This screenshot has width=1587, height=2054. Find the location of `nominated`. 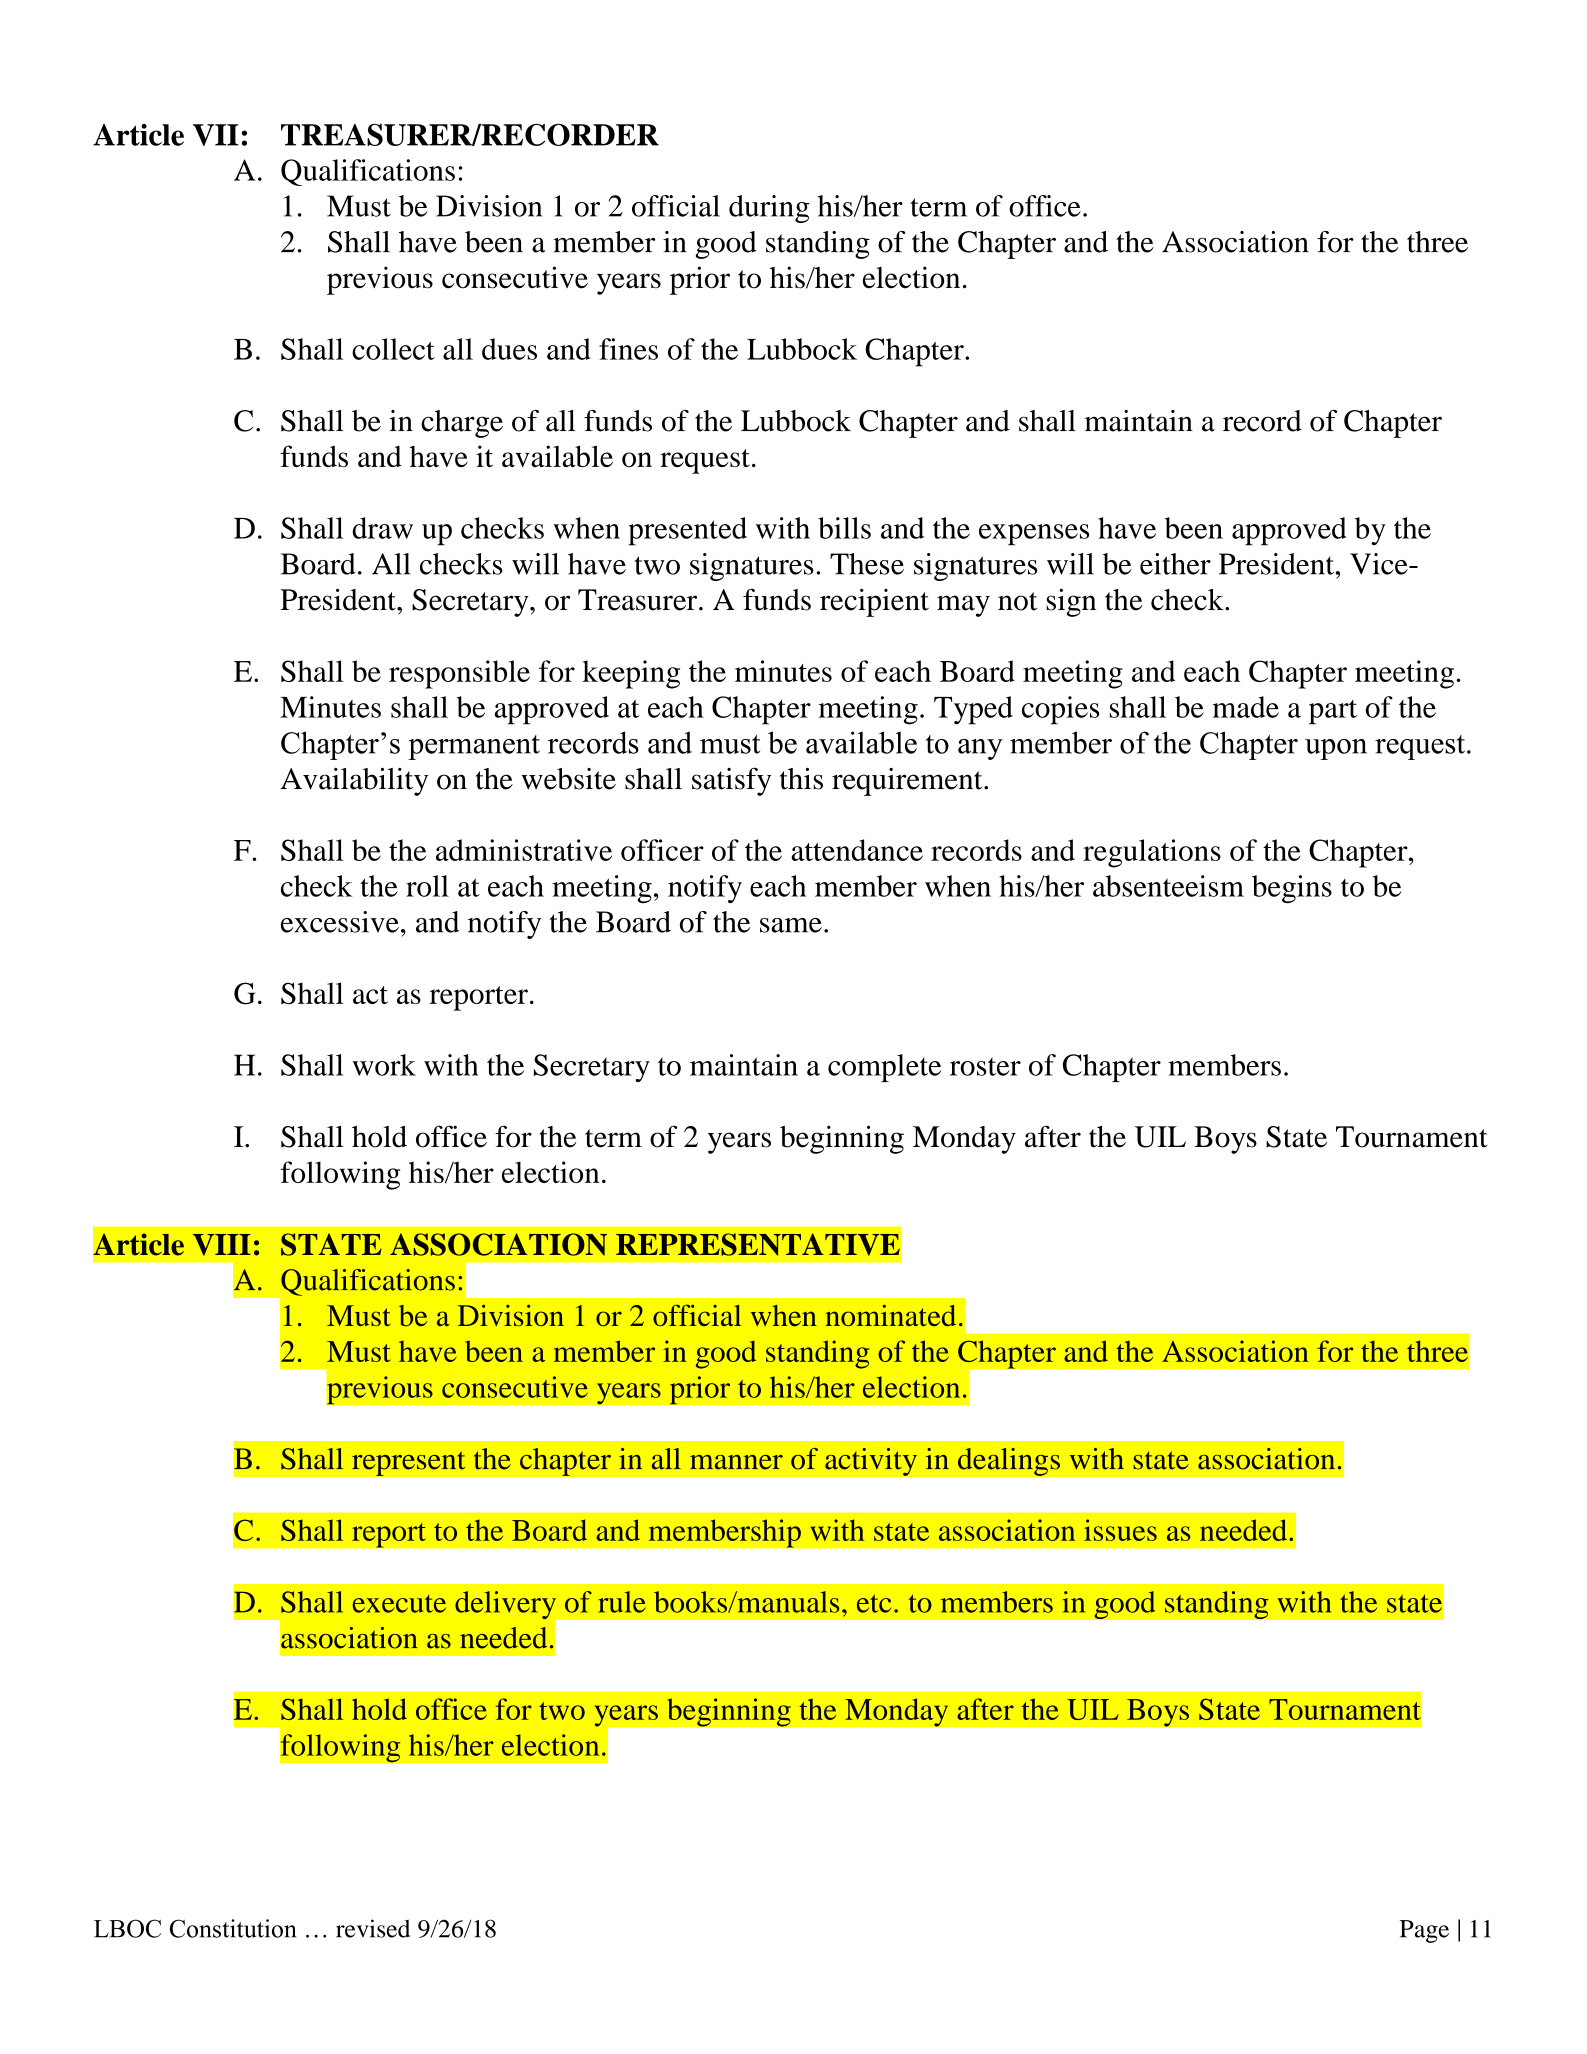

nominated is located at coordinates (891, 1315).
